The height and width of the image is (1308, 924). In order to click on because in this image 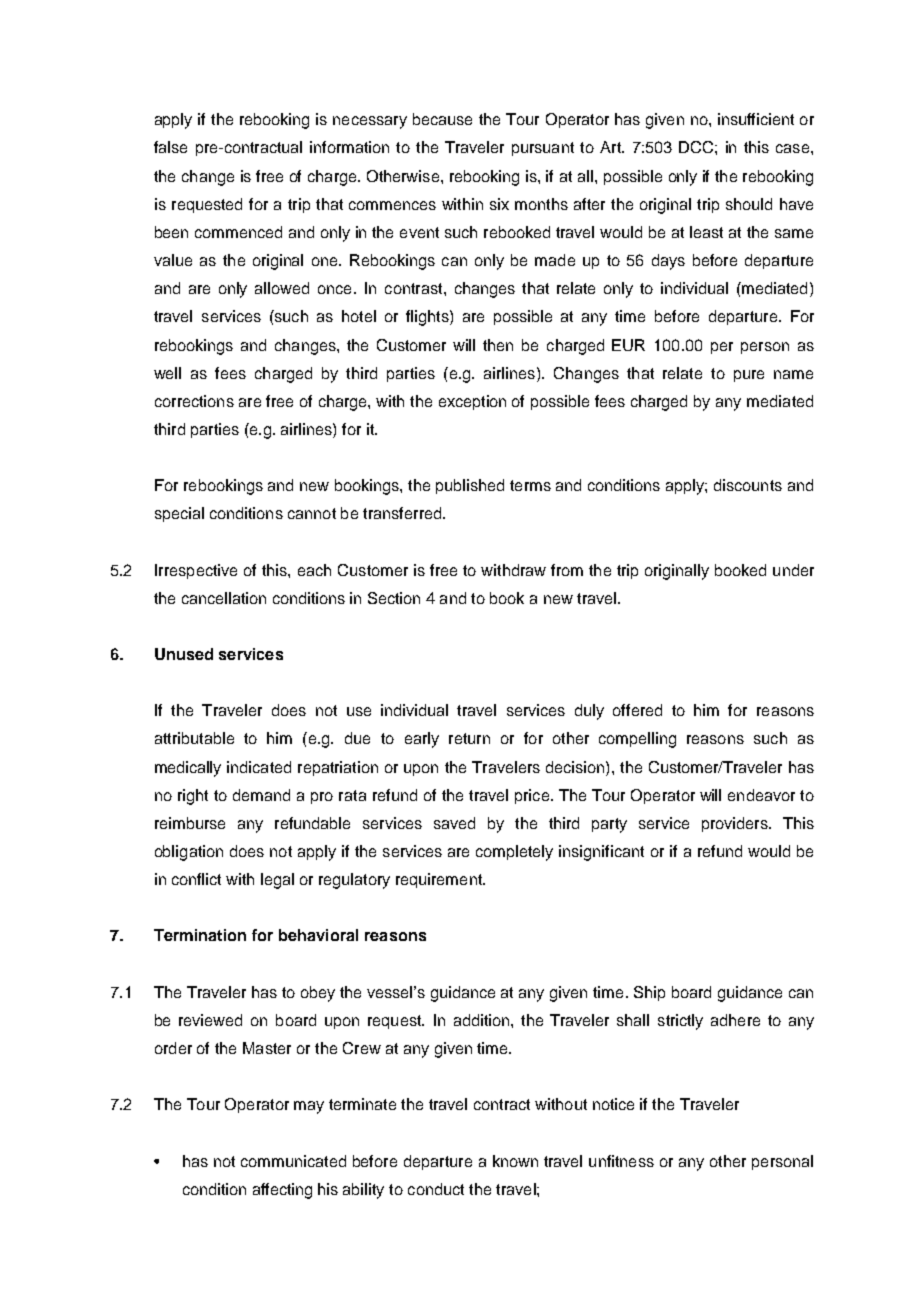, I will do `click(442, 119)`.
